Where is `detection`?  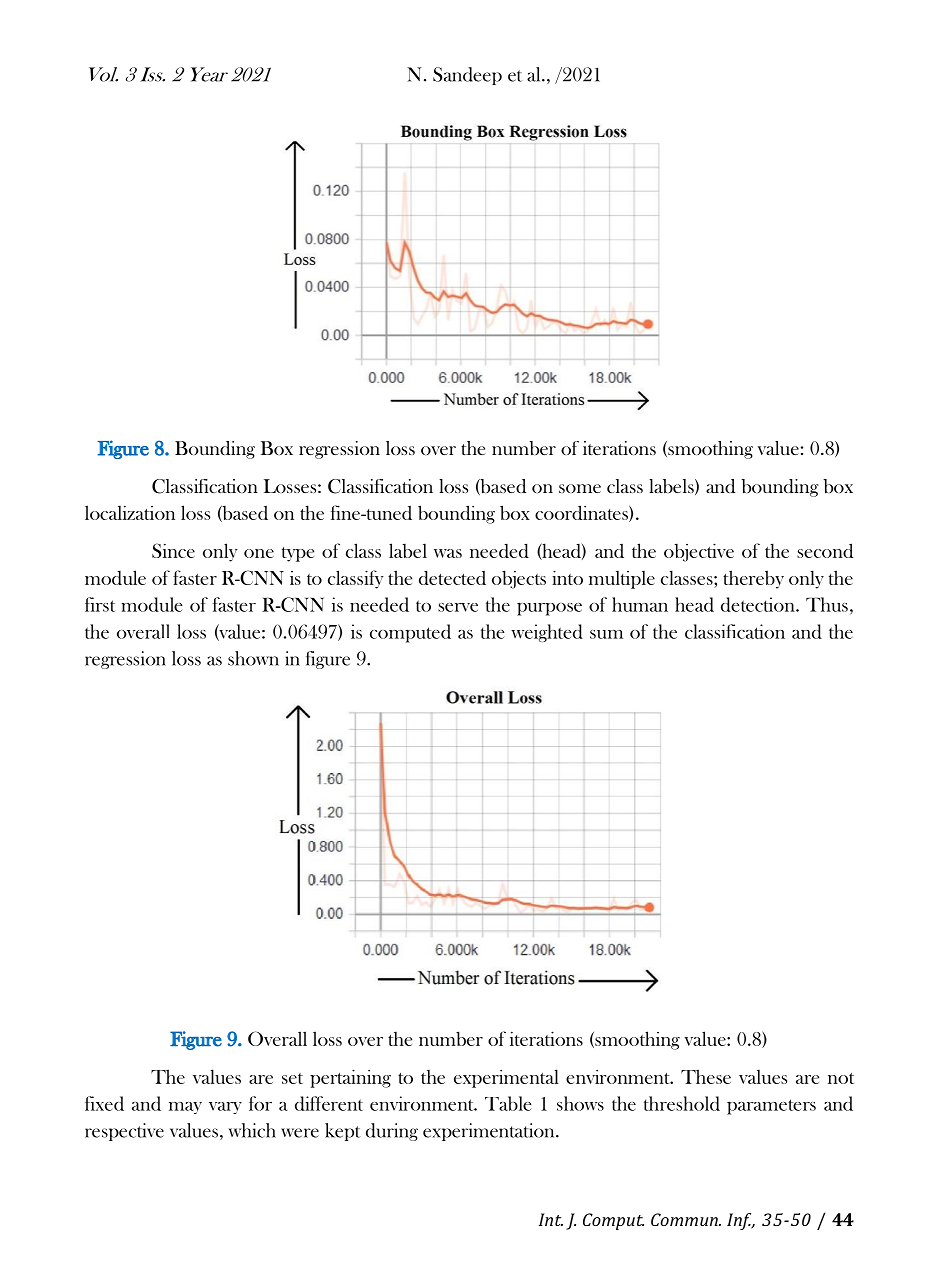 detection is located at coordinates (759, 604).
